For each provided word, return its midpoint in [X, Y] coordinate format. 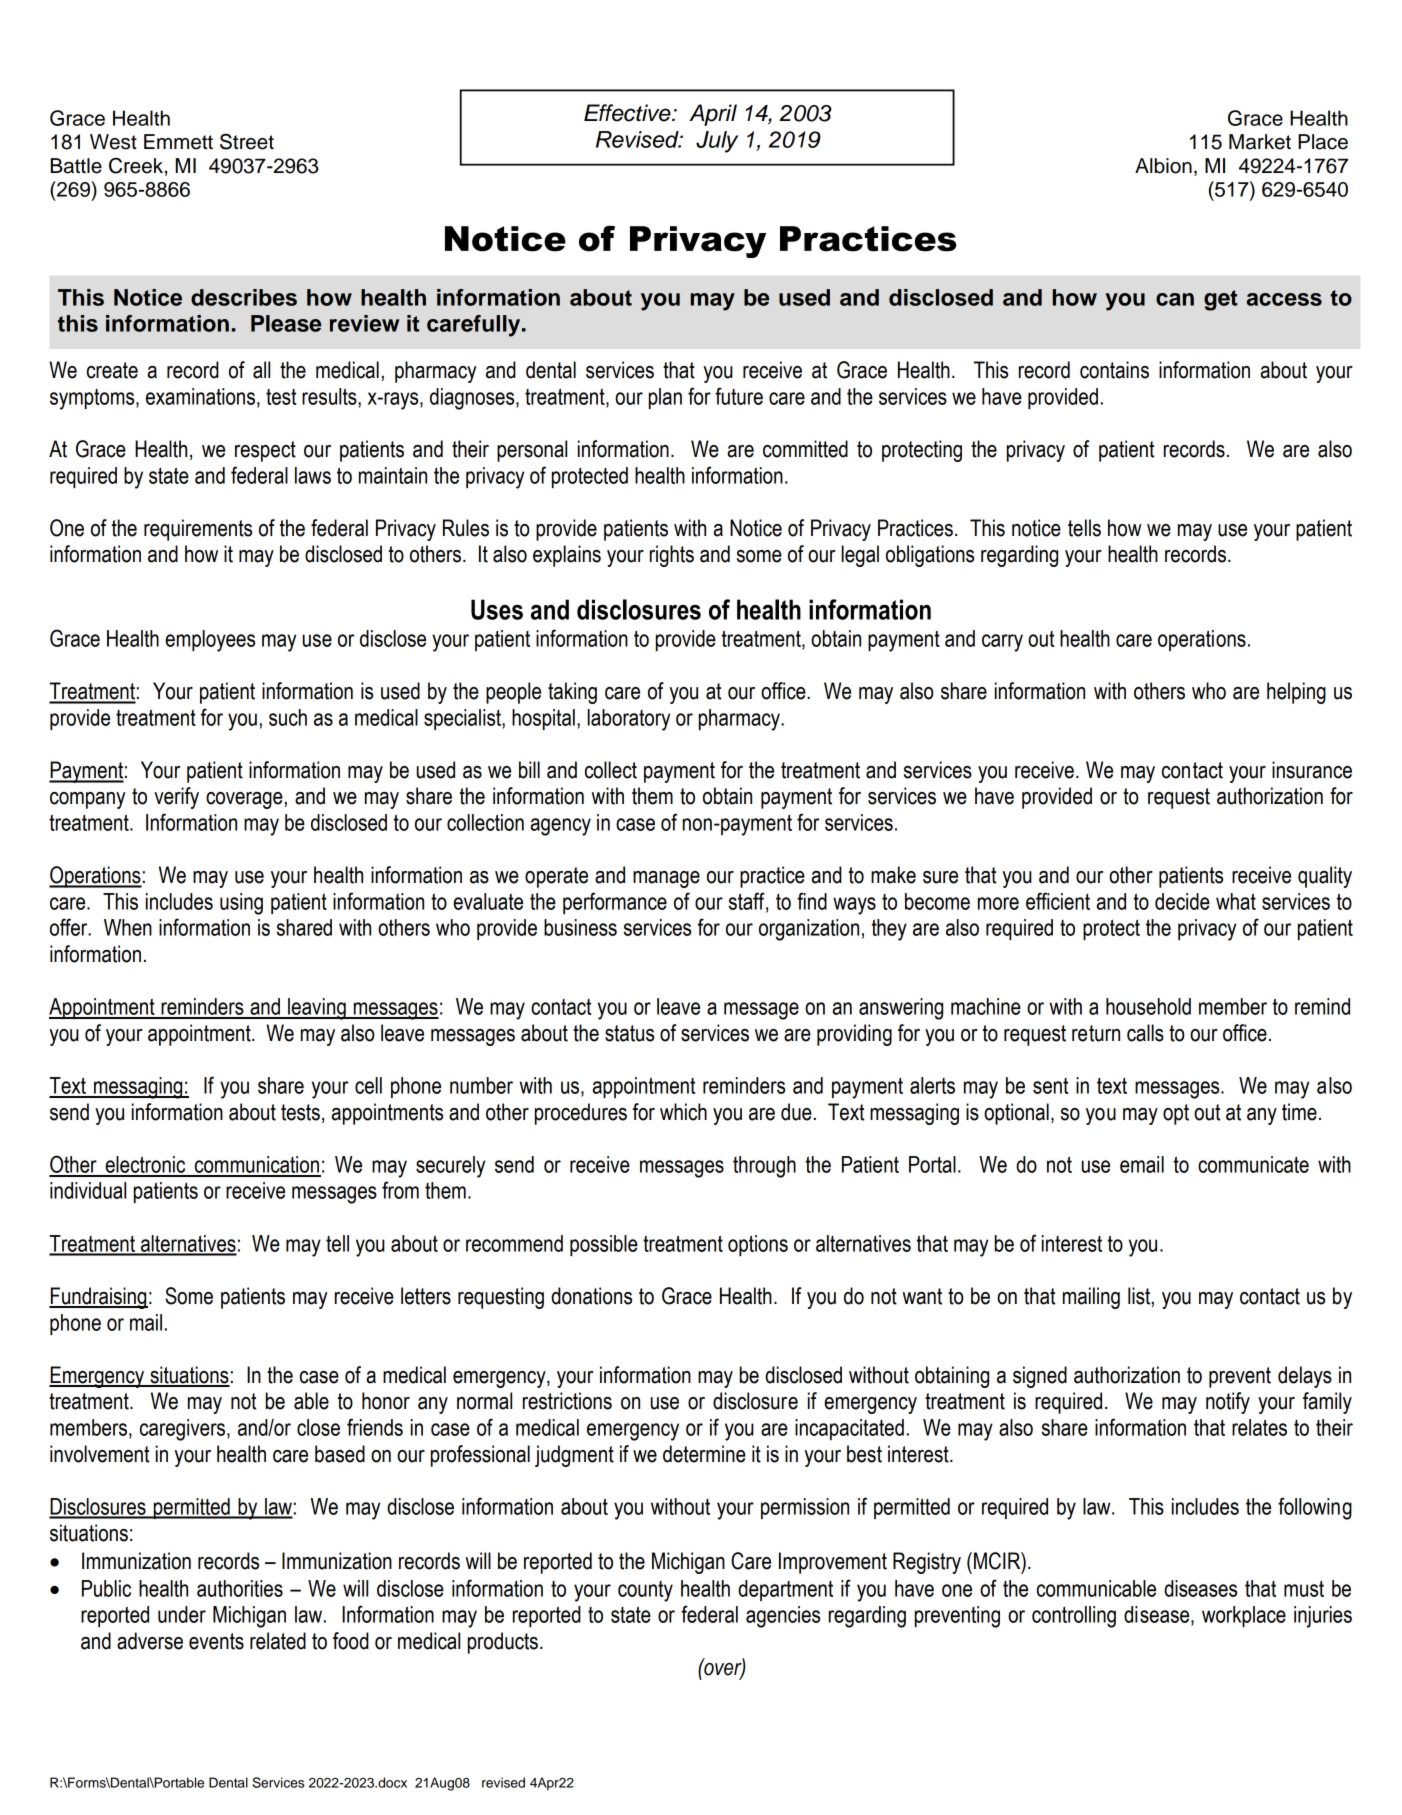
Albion [1163, 166]
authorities [240, 1588]
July [717, 142]
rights [672, 556]
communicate [1253, 1164]
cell [368, 1085]
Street [247, 141]
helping [1296, 693]
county [645, 1591]
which [683, 1112]
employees [210, 641]
